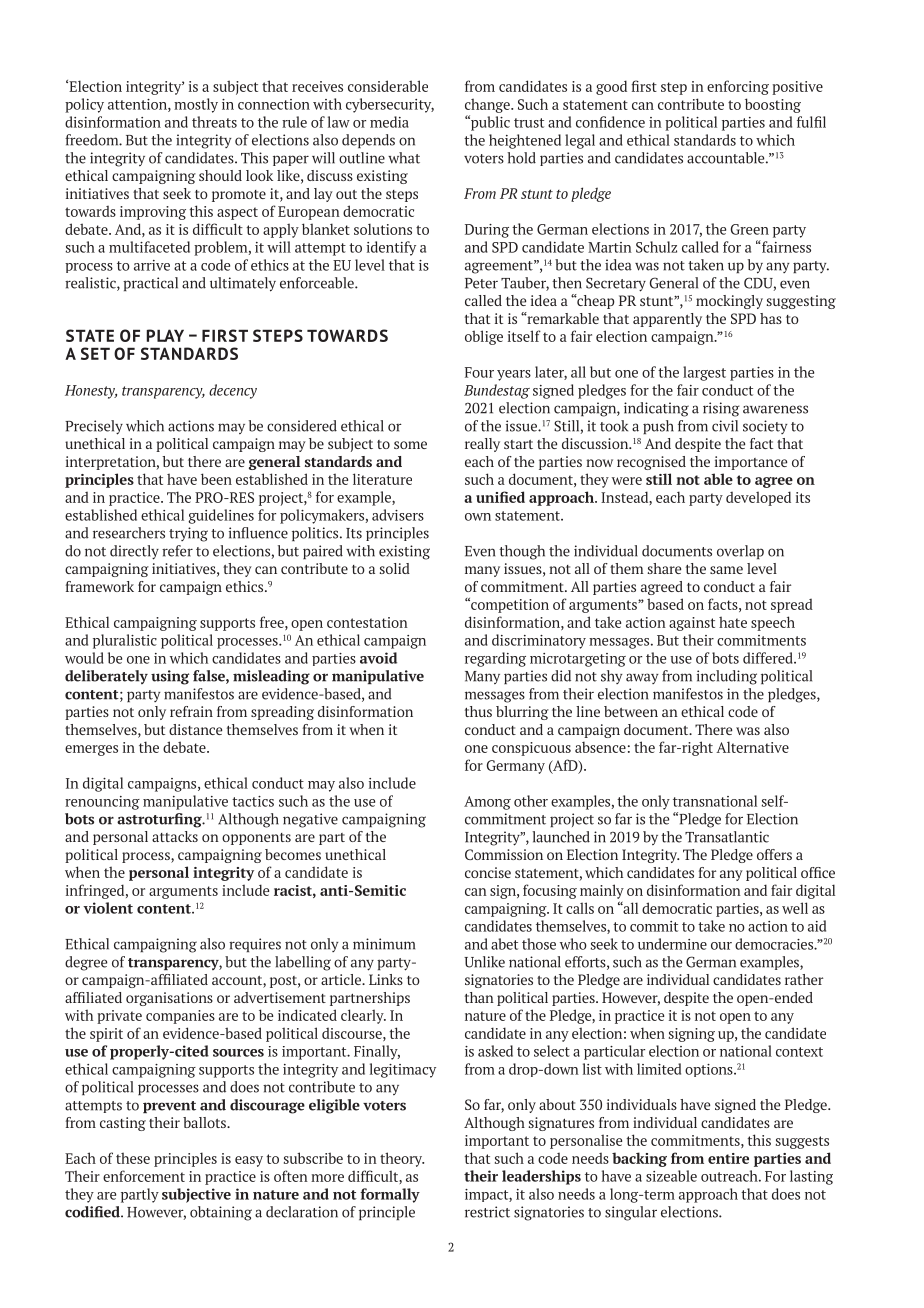 The width and height of the screenshot is (924, 1308). What do you see at coordinates (488, 105) in the screenshot?
I see `change` at bounding box center [488, 105].
